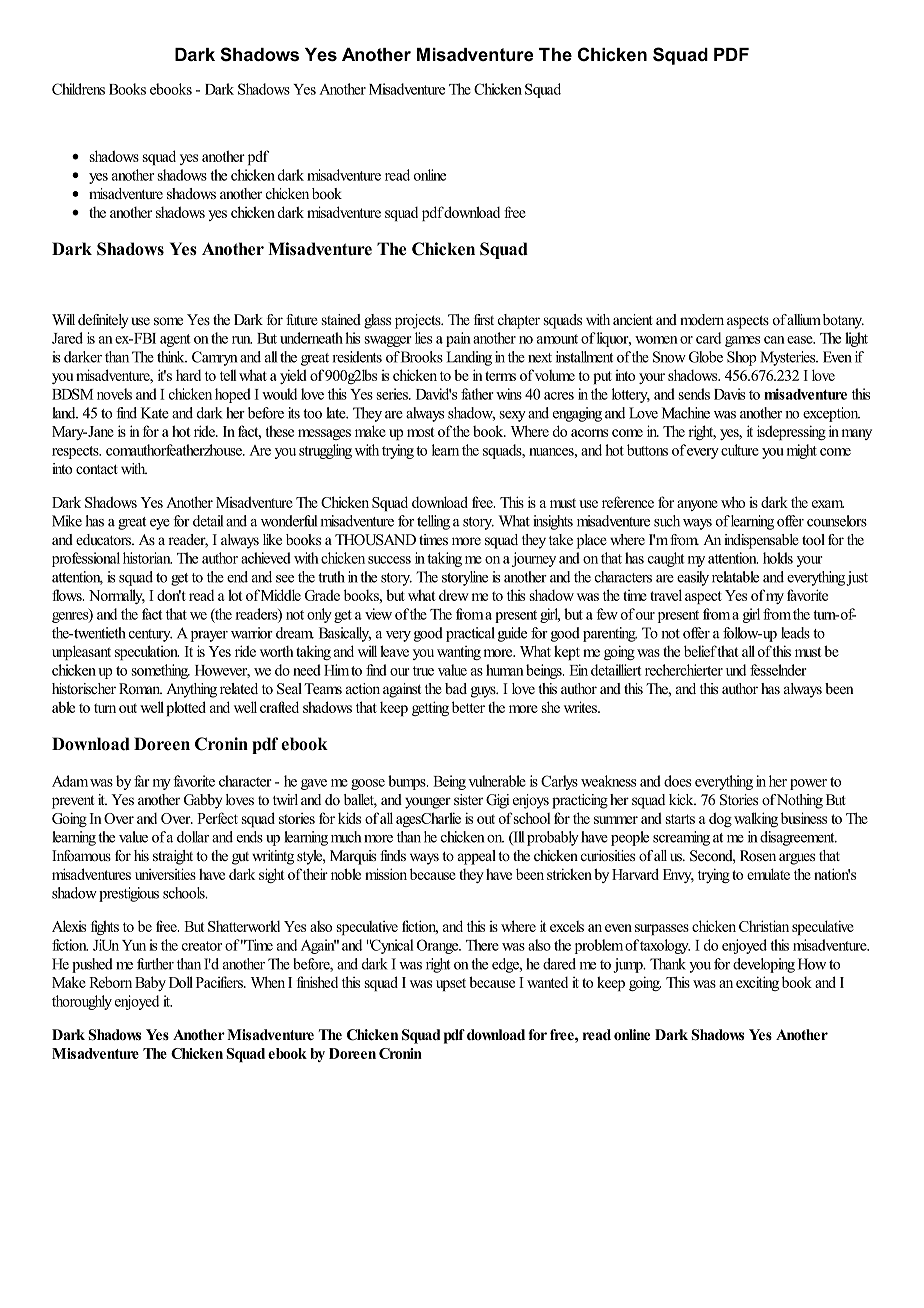 The image size is (924, 1308). Describe the element at coordinates (456, 688) in the document. I see `bad` at that location.
